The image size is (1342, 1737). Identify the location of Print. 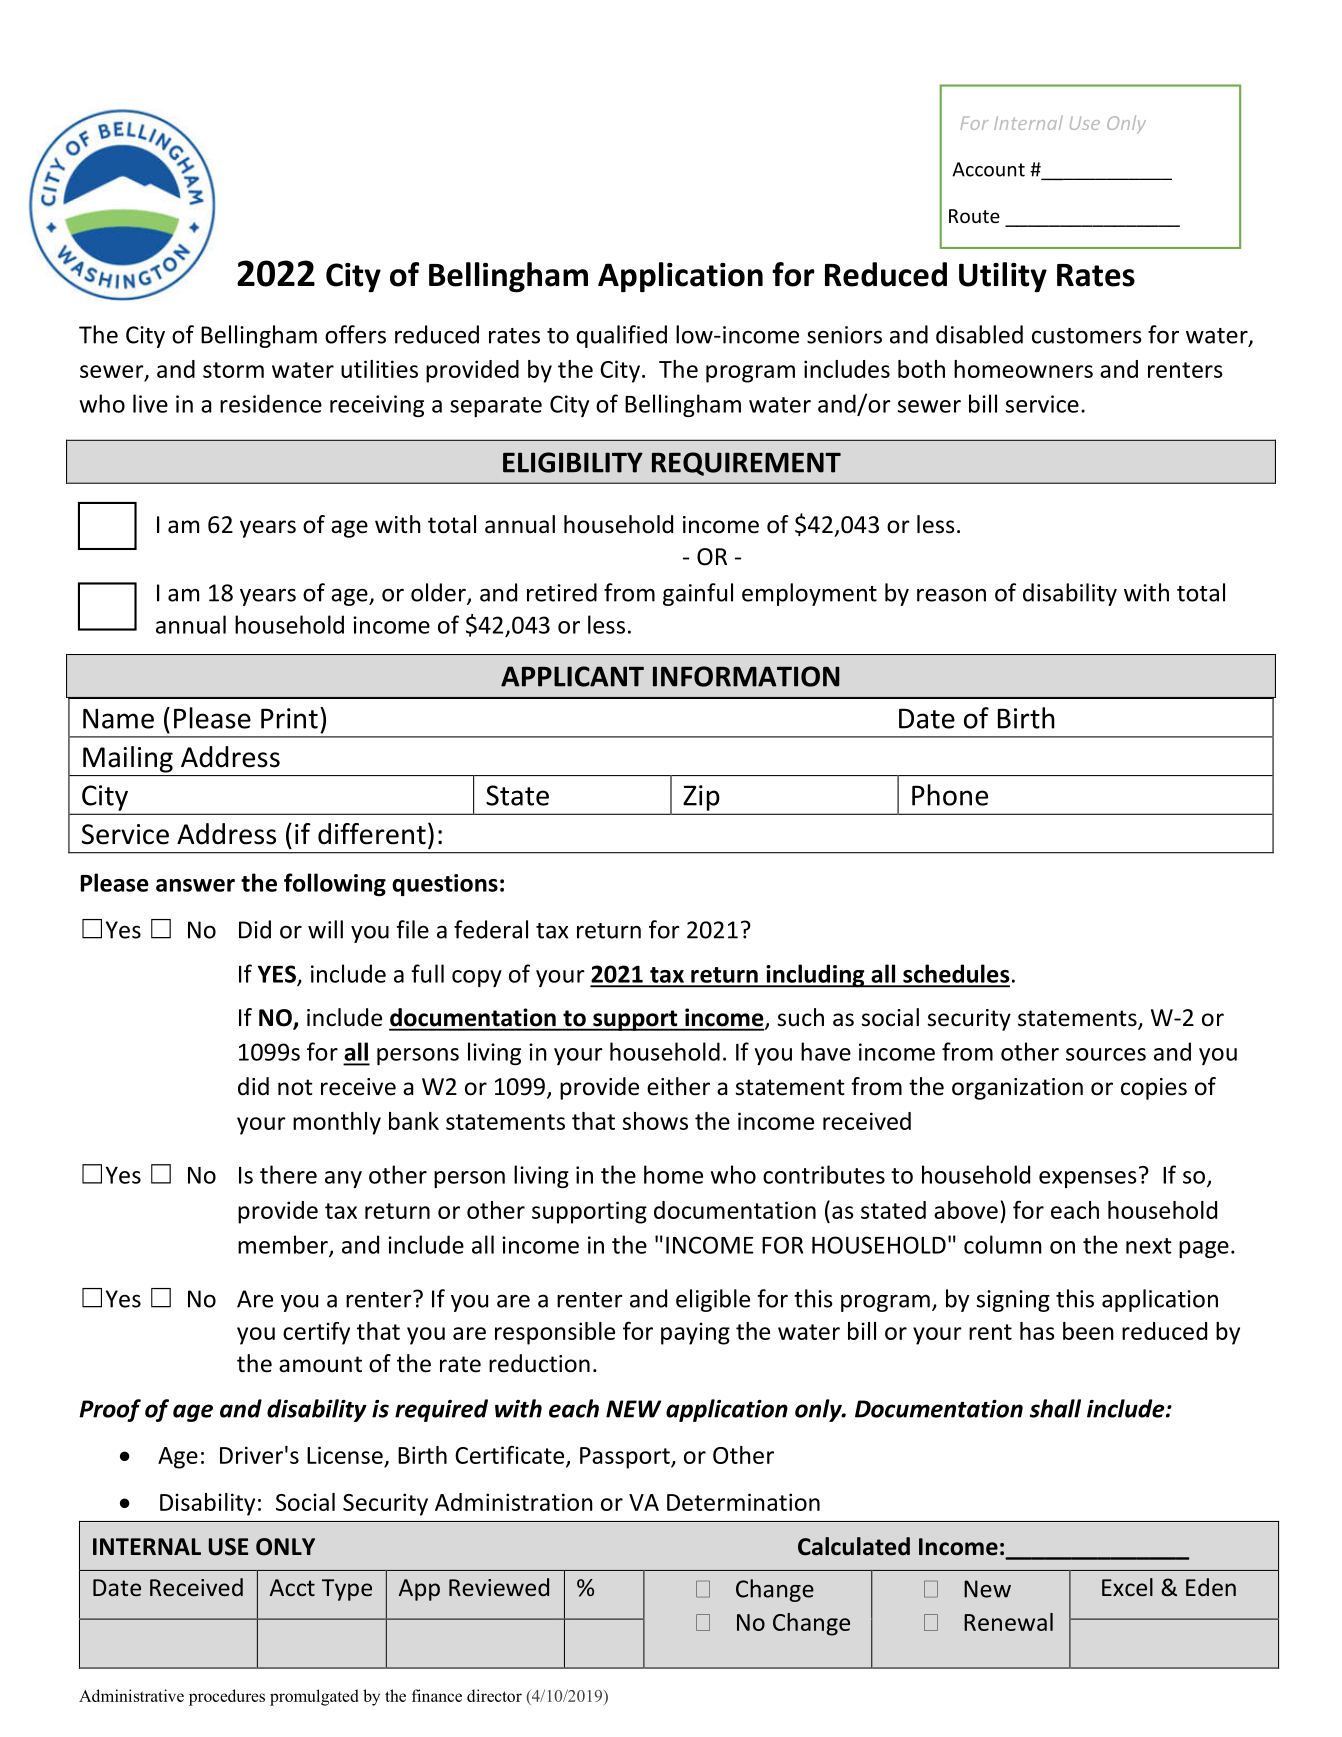
(289, 718).
